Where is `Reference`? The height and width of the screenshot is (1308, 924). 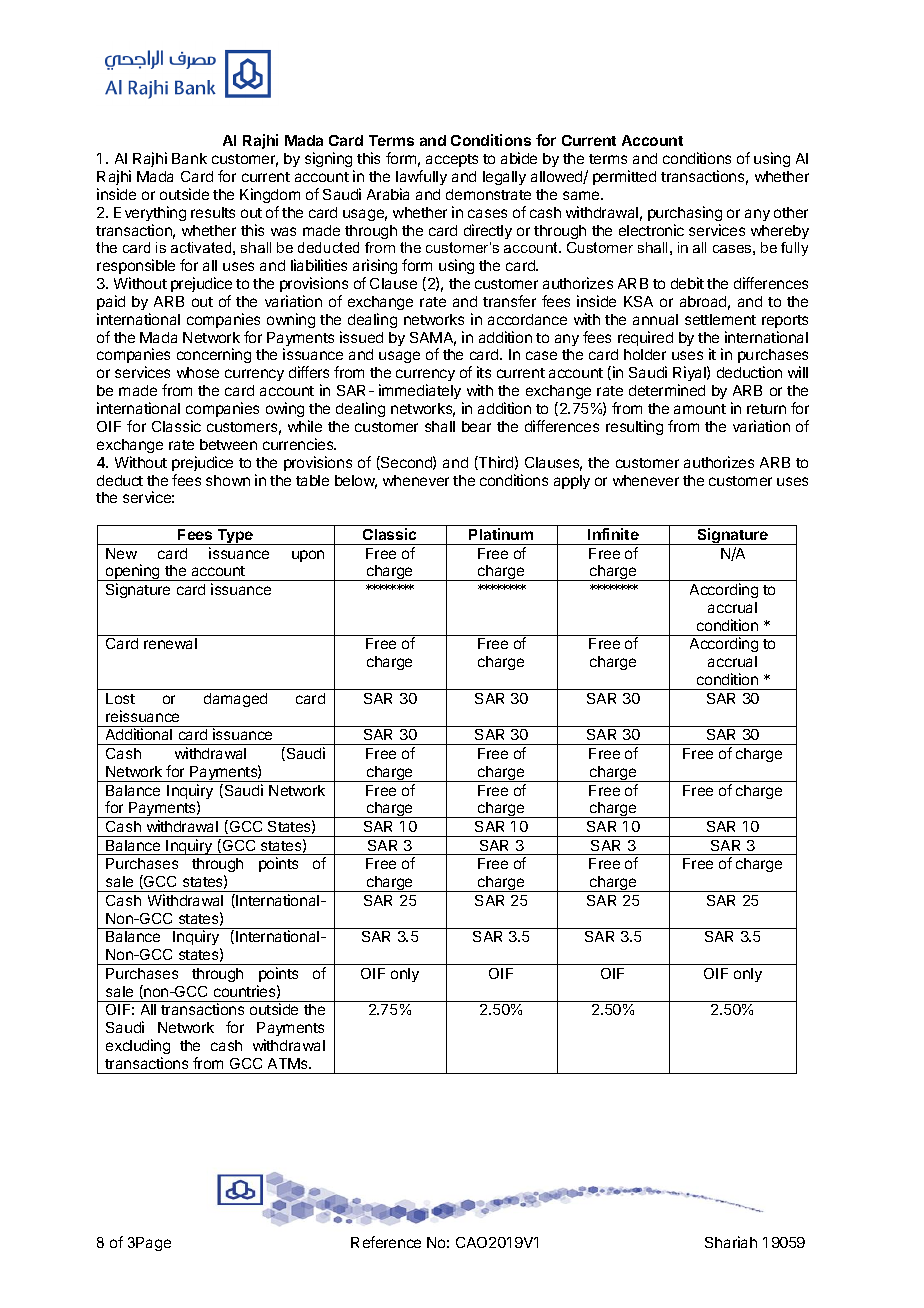 Reference is located at coordinates (386, 1242).
